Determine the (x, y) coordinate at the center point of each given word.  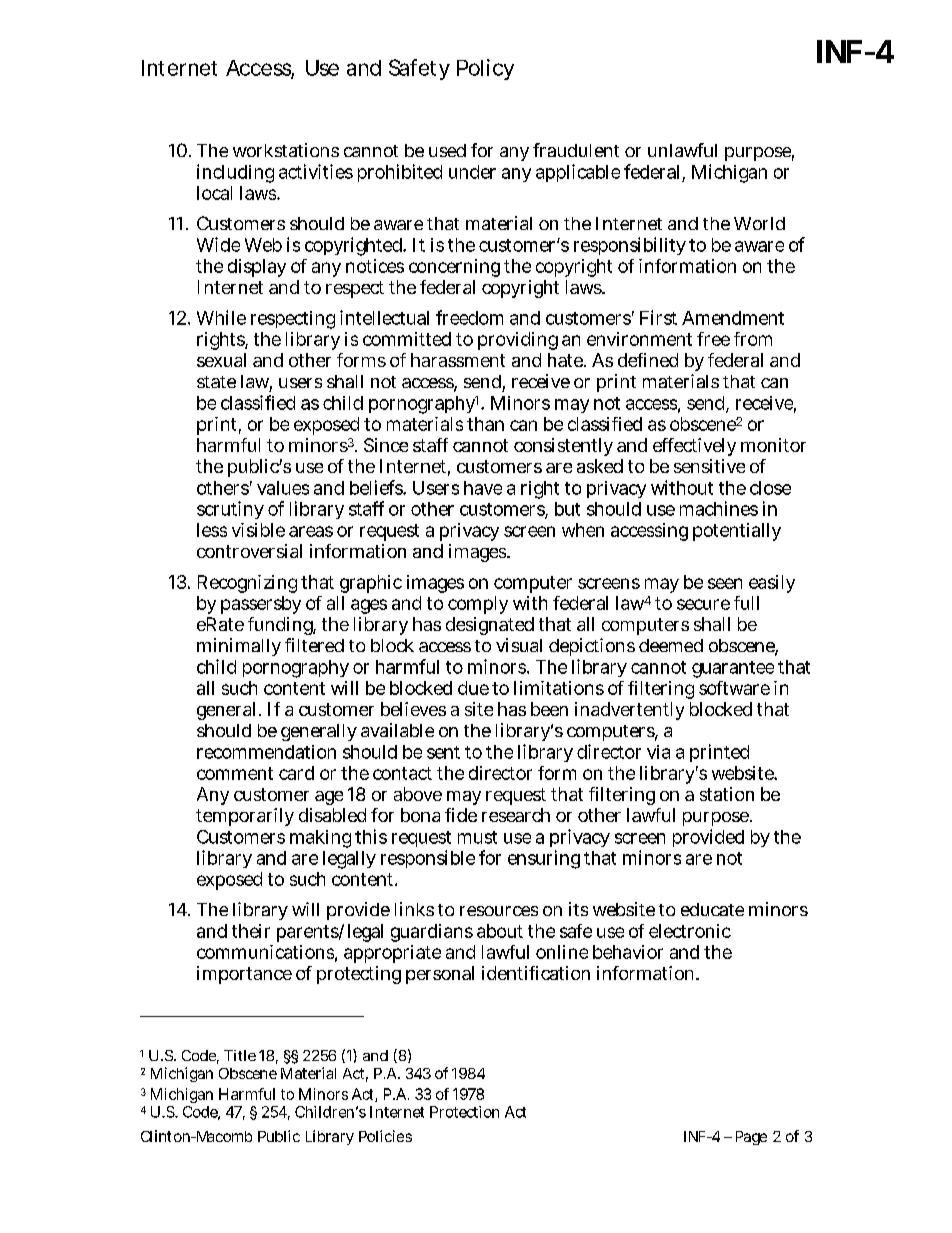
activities (316, 171)
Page (751, 1138)
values (283, 488)
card (296, 773)
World (759, 223)
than (485, 424)
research (516, 815)
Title (240, 1055)
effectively (694, 447)
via (658, 752)
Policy (485, 69)
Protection (464, 1112)
